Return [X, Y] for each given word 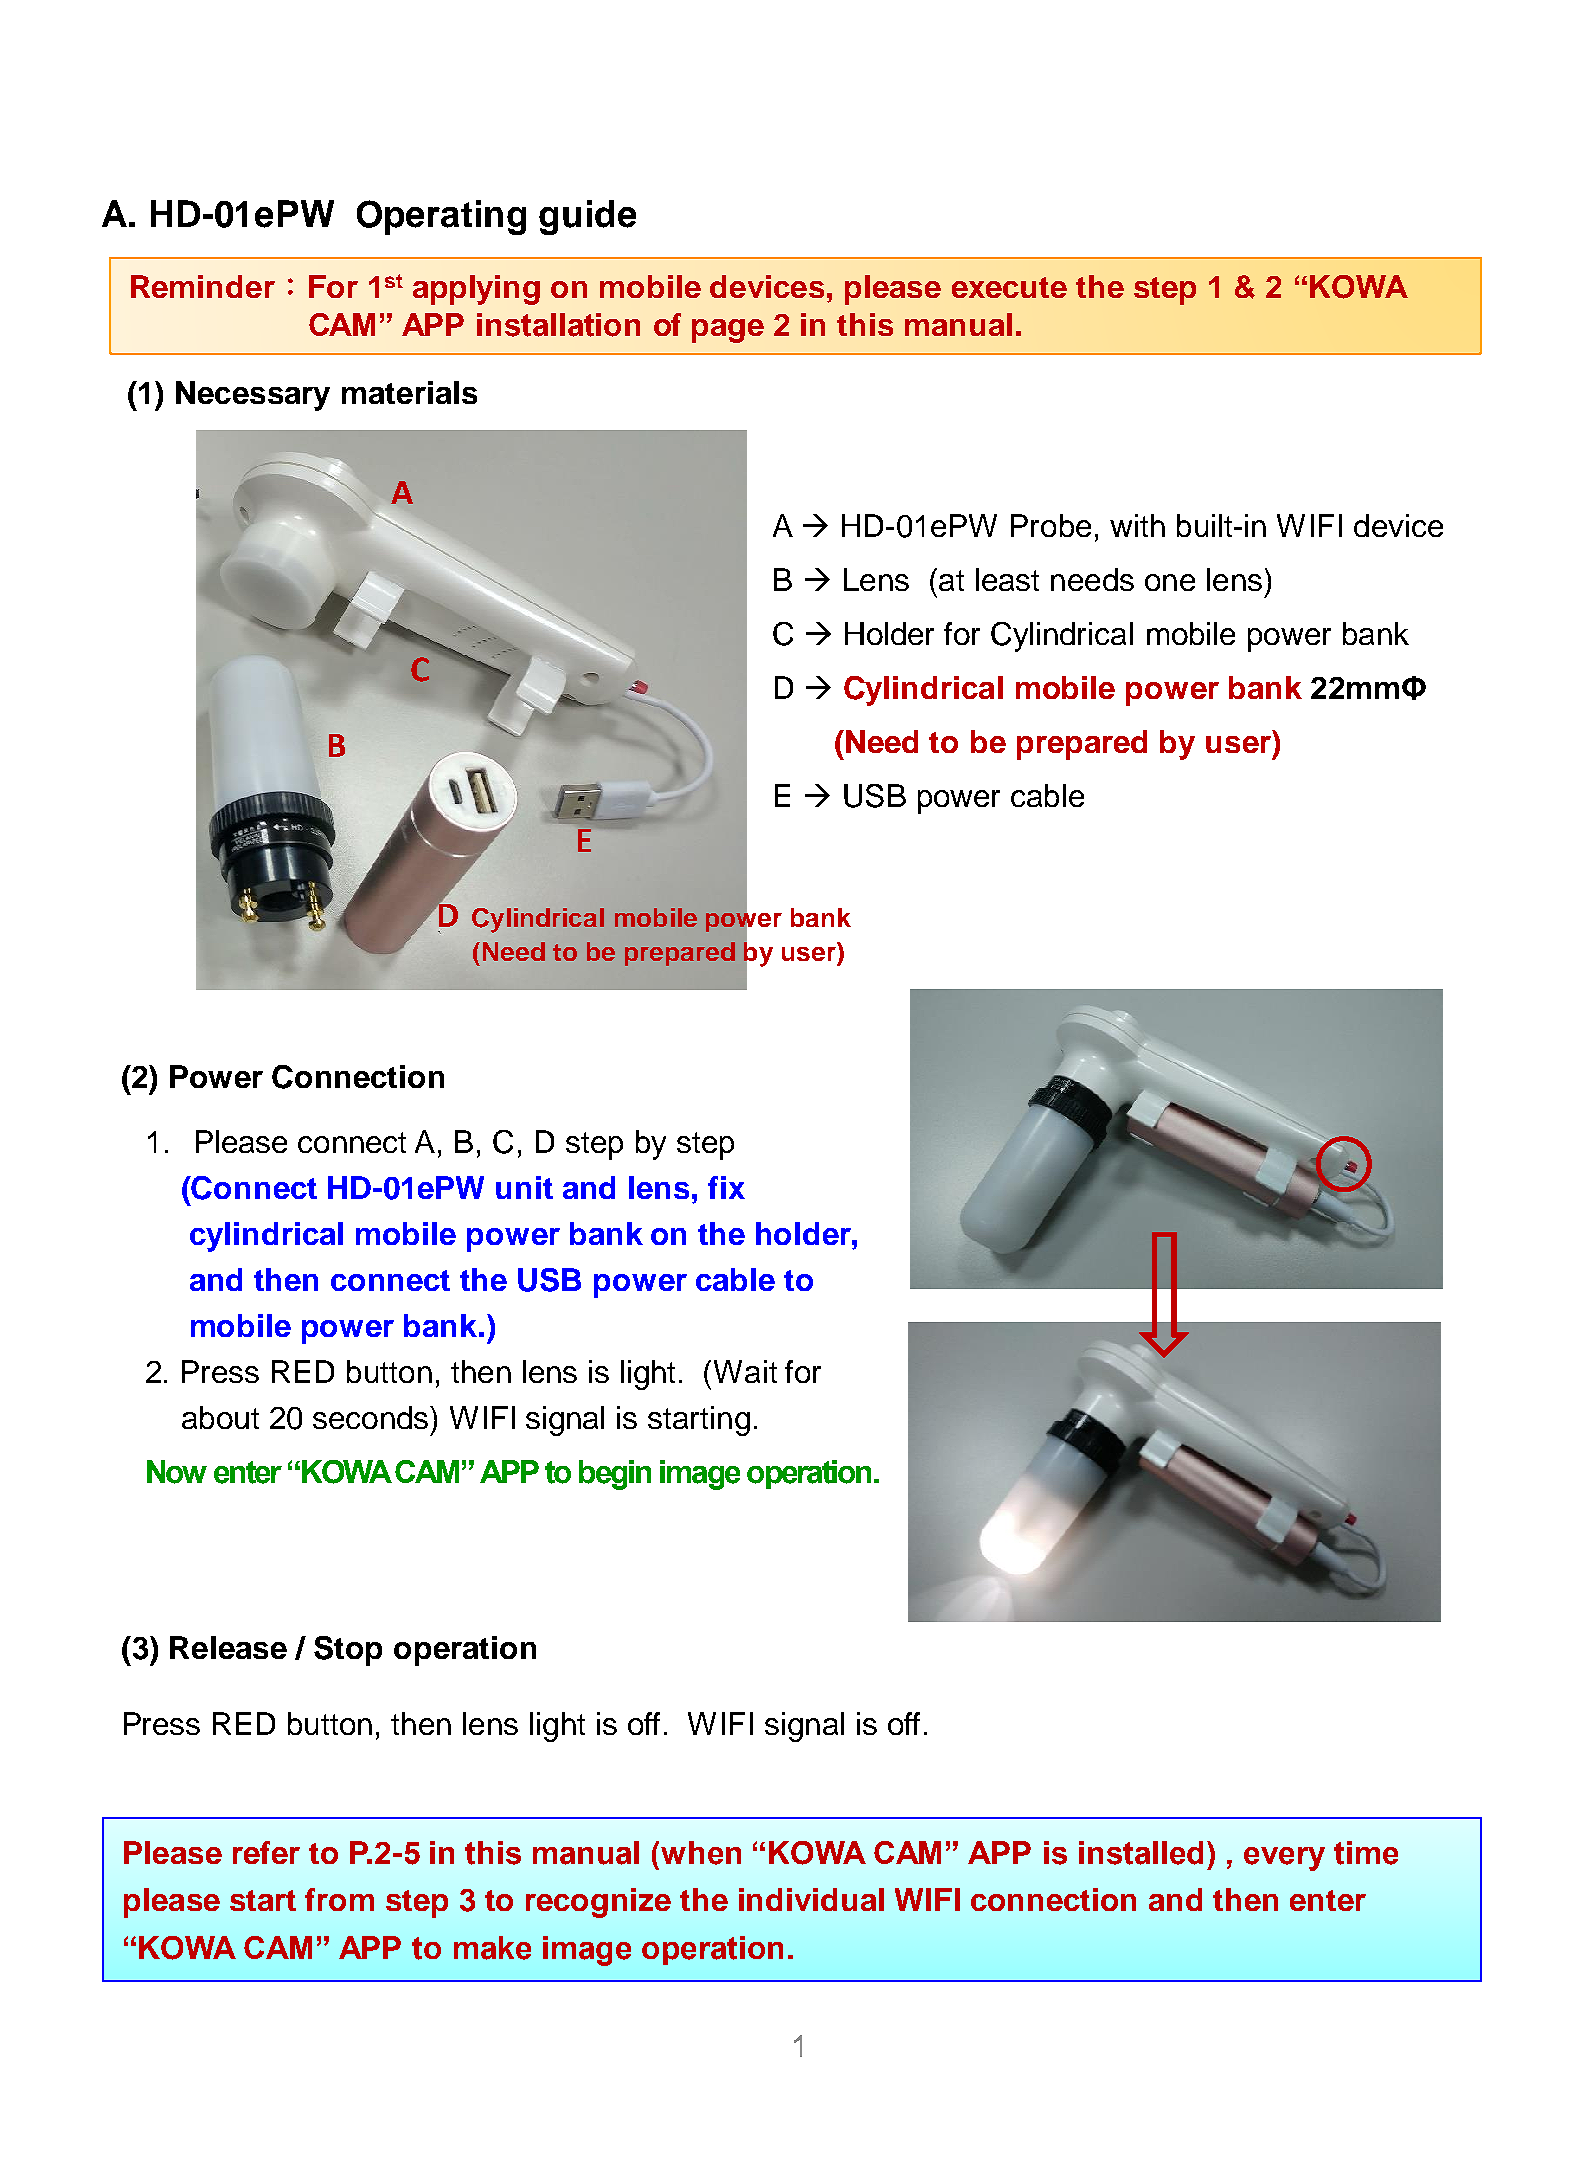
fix [726, 1187]
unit [524, 1187]
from [339, 1899]
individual [811, 1899]
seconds [372, 1417]
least [1007, 579]
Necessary [253, 396]
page [728, 331]
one [1170, 582]
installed [1141, 1853]
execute [1009, 287]
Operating [441, 217]
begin [615, 1475]
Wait [745, 1371]
